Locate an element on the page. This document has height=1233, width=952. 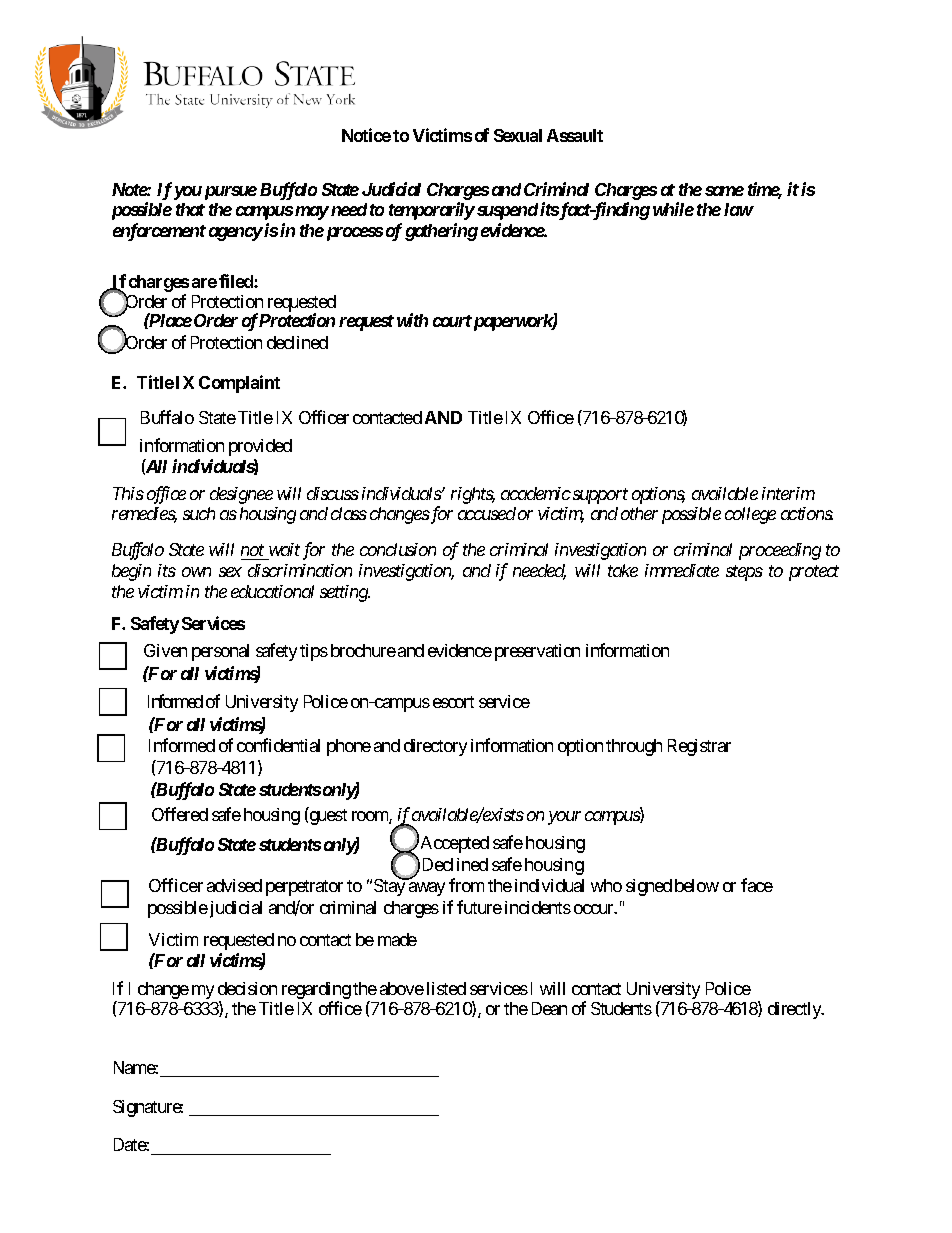
Offered is located at coordinates (180, 814).
